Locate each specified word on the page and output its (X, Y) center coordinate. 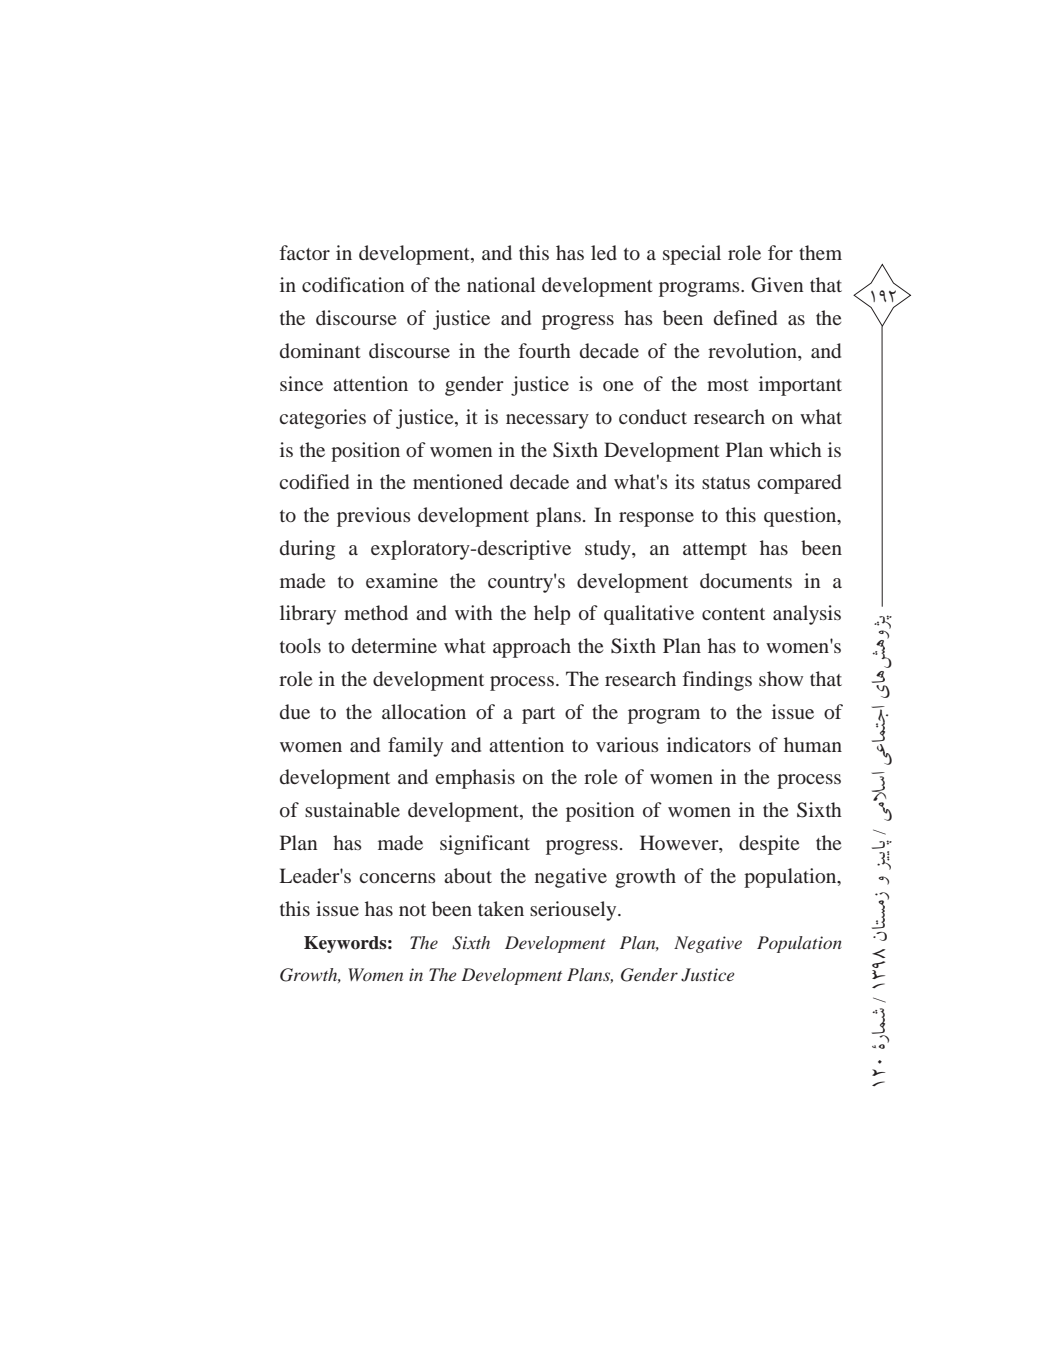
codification (353, 284)
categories (322, 419)
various (627, 744)
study (609, 550)
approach (532, 648)
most (728, 385)
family (415, 747)
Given (777, 285)
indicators (709, 744)
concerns (397, 878)
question (801, 517)
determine (394, 645)
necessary (547, 421)
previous (374, 517)
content (733, 614)
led (604, 252)
